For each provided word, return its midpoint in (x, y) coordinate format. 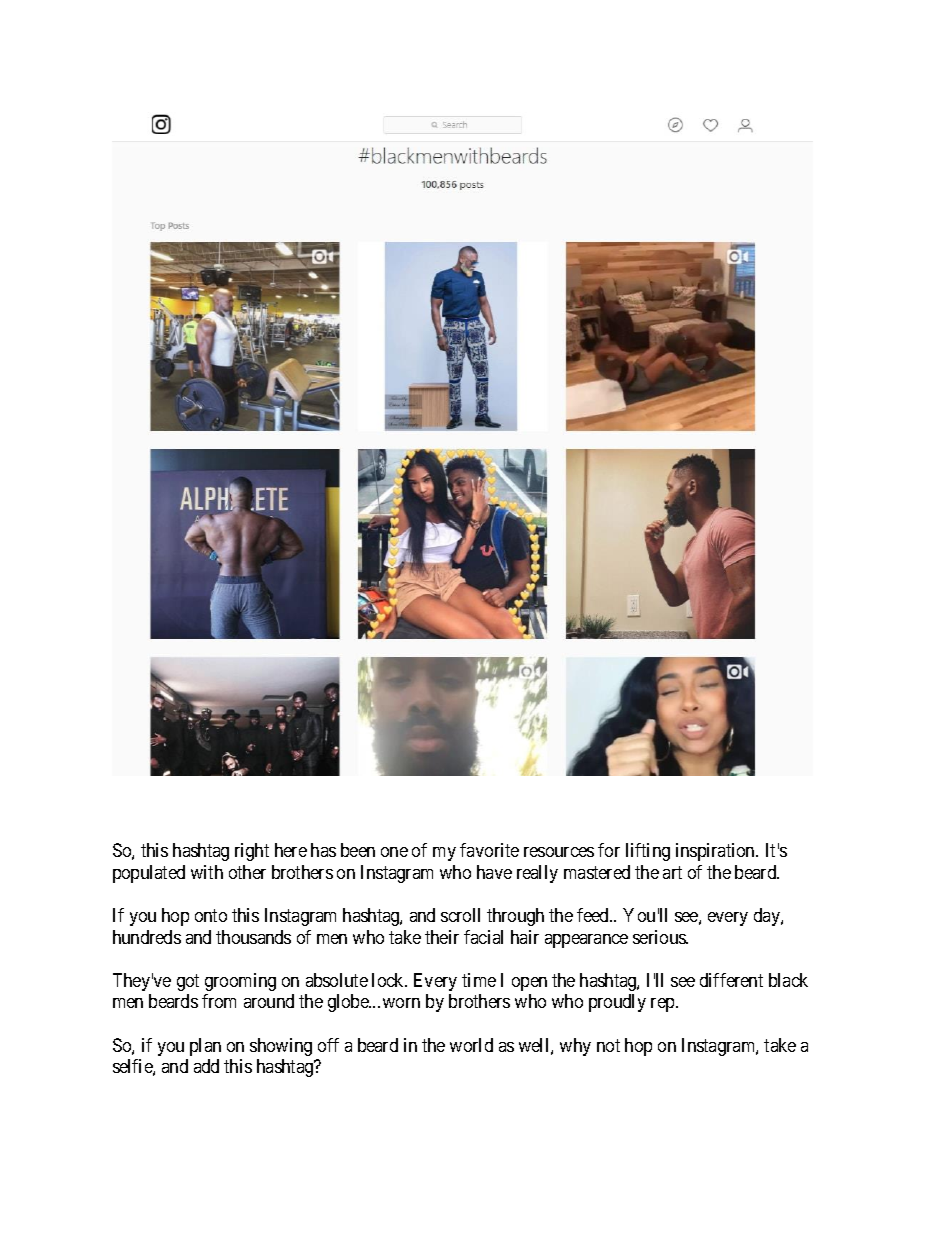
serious (660, 937)
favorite (489, 850)
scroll (460, 915)
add (206, 1066)
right (252, 852)
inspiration (716, 852)
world (471, 1045)
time (479, 980)
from (219, 1001)
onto (211, 915)
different (731, 980)
